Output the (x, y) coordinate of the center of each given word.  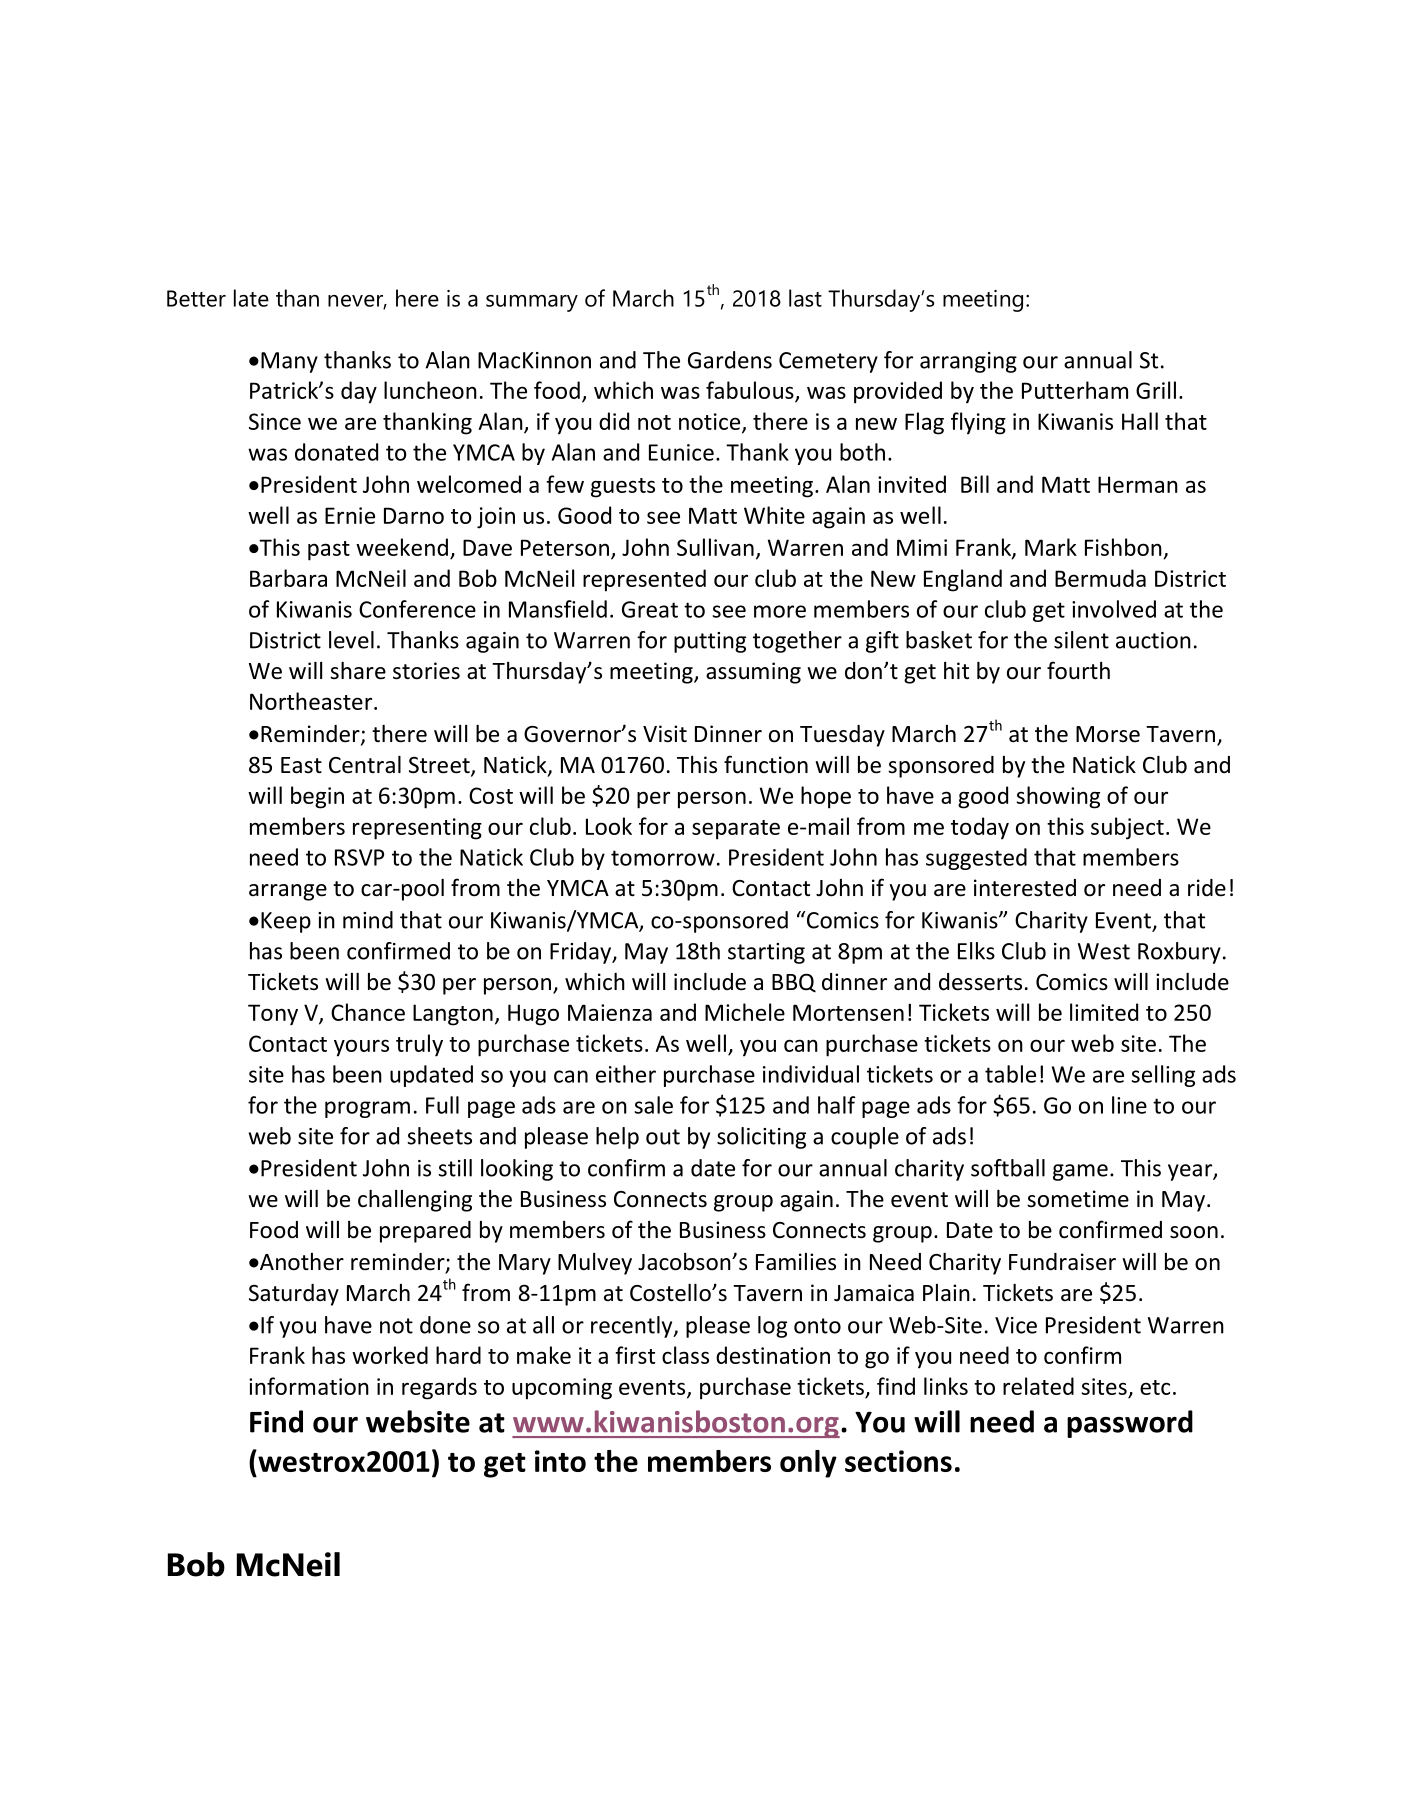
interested (1025, 888)
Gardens (730, 360)
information (309, 1386)
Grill (1156, 390)
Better (196, 298)
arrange (288, 892)
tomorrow (663, 858)
